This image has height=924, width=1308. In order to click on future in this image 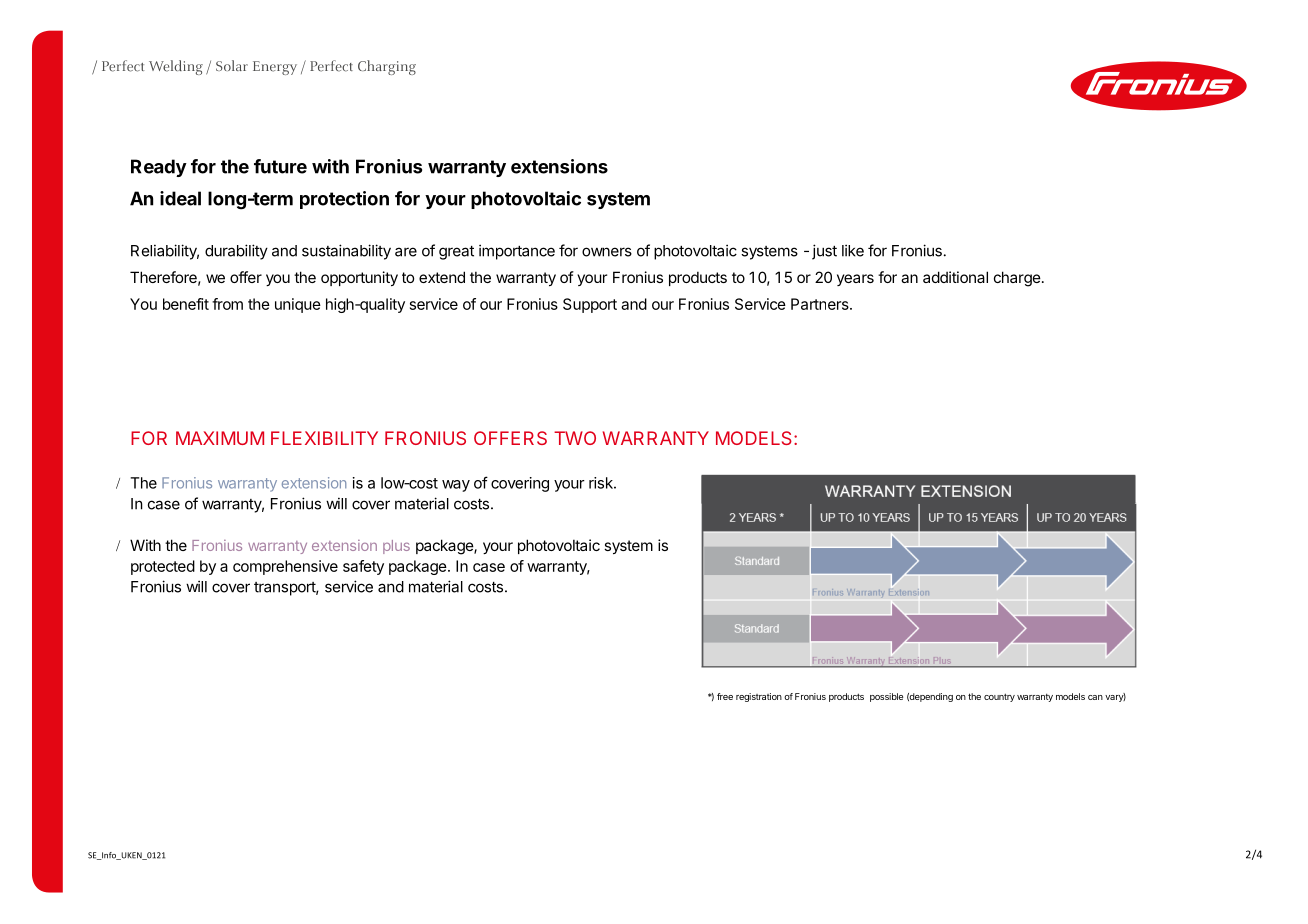, I will do `click(280, 166)`.
